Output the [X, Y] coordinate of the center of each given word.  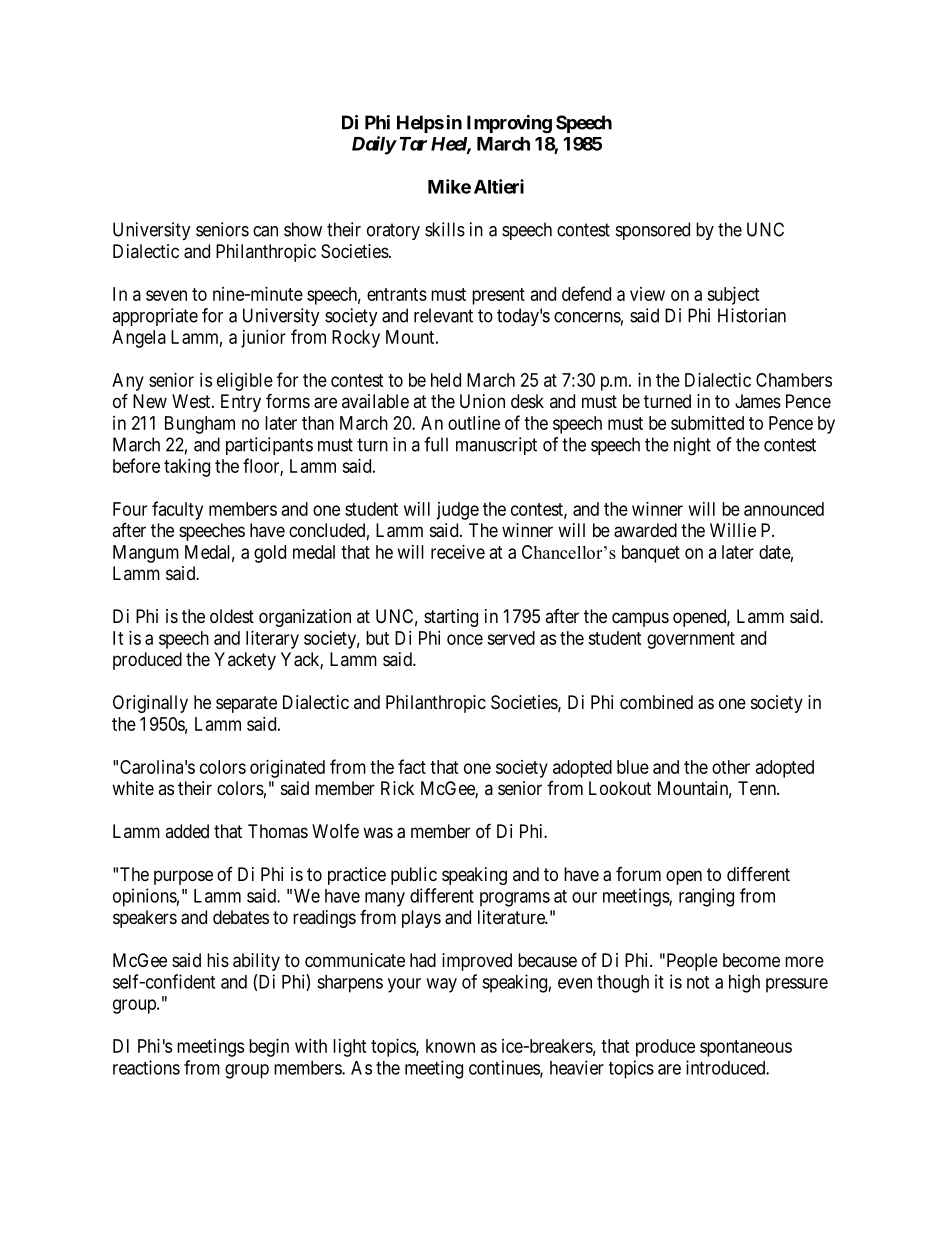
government [691, 640]
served [511, 638]
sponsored [653, 231]
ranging [706, 897]
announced [784, 509]
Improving [509, 124]
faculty [177, 510]
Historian [752, 315]
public [414, 876]
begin [269, 1048]
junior [263, 339]
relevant [443, 315]
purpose [183, 877]
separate [246, 704]
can [265, 231]
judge [457, 511]
